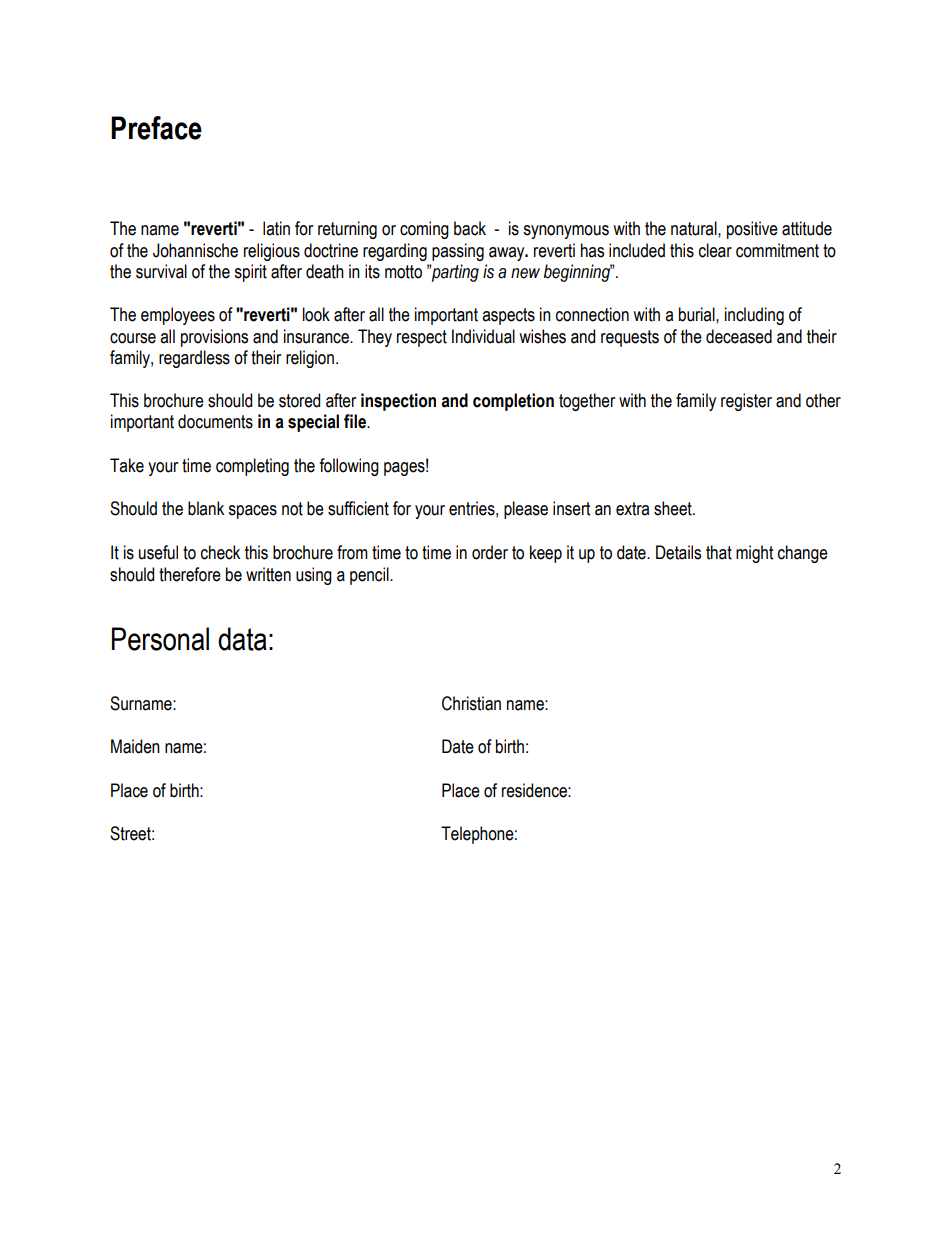  Describe the element at coordinates (490, 552) in the page. I see `order` at that location.
